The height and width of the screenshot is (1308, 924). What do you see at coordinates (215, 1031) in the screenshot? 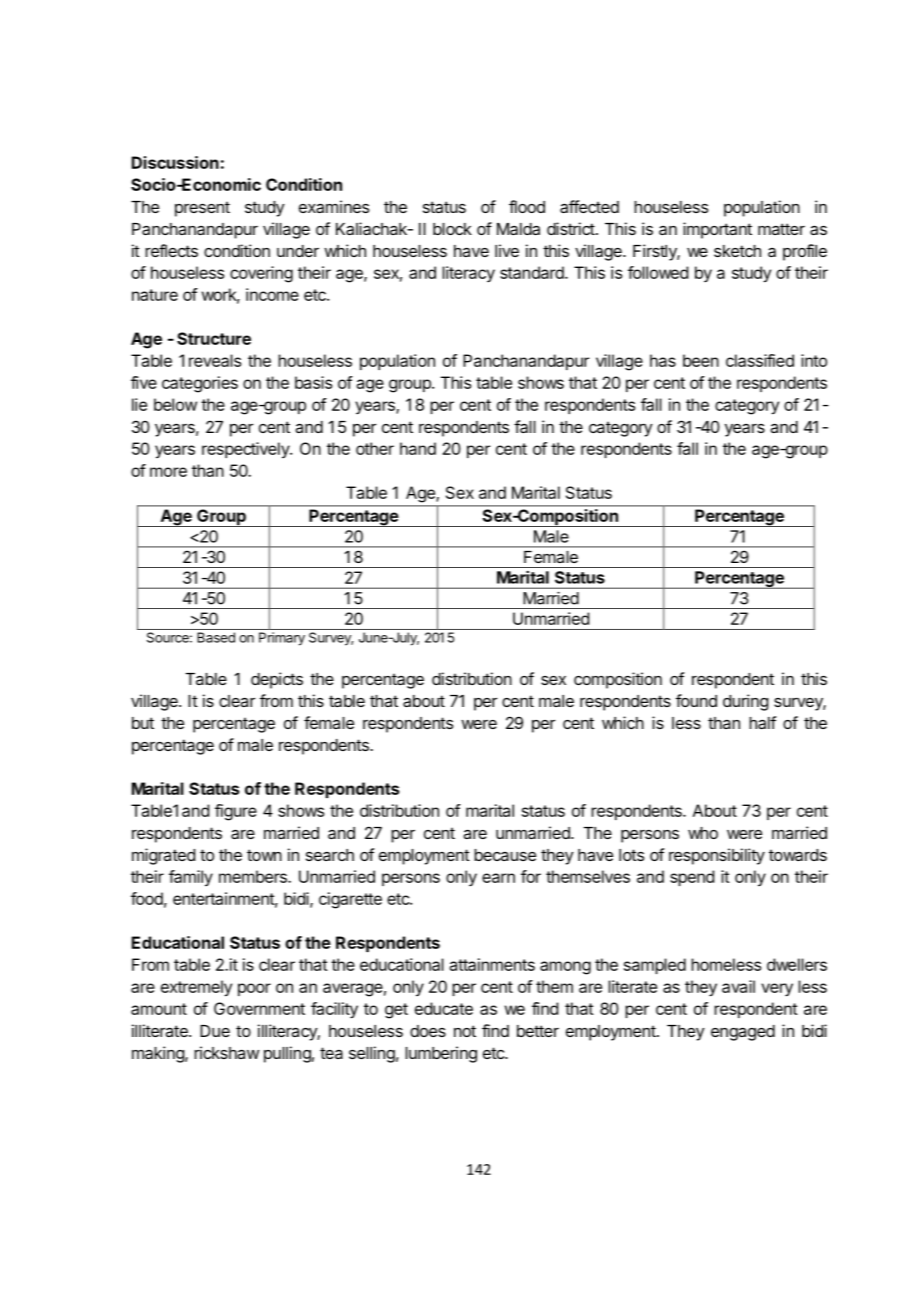
I see `Due` at bounding box center [215, 1031].
